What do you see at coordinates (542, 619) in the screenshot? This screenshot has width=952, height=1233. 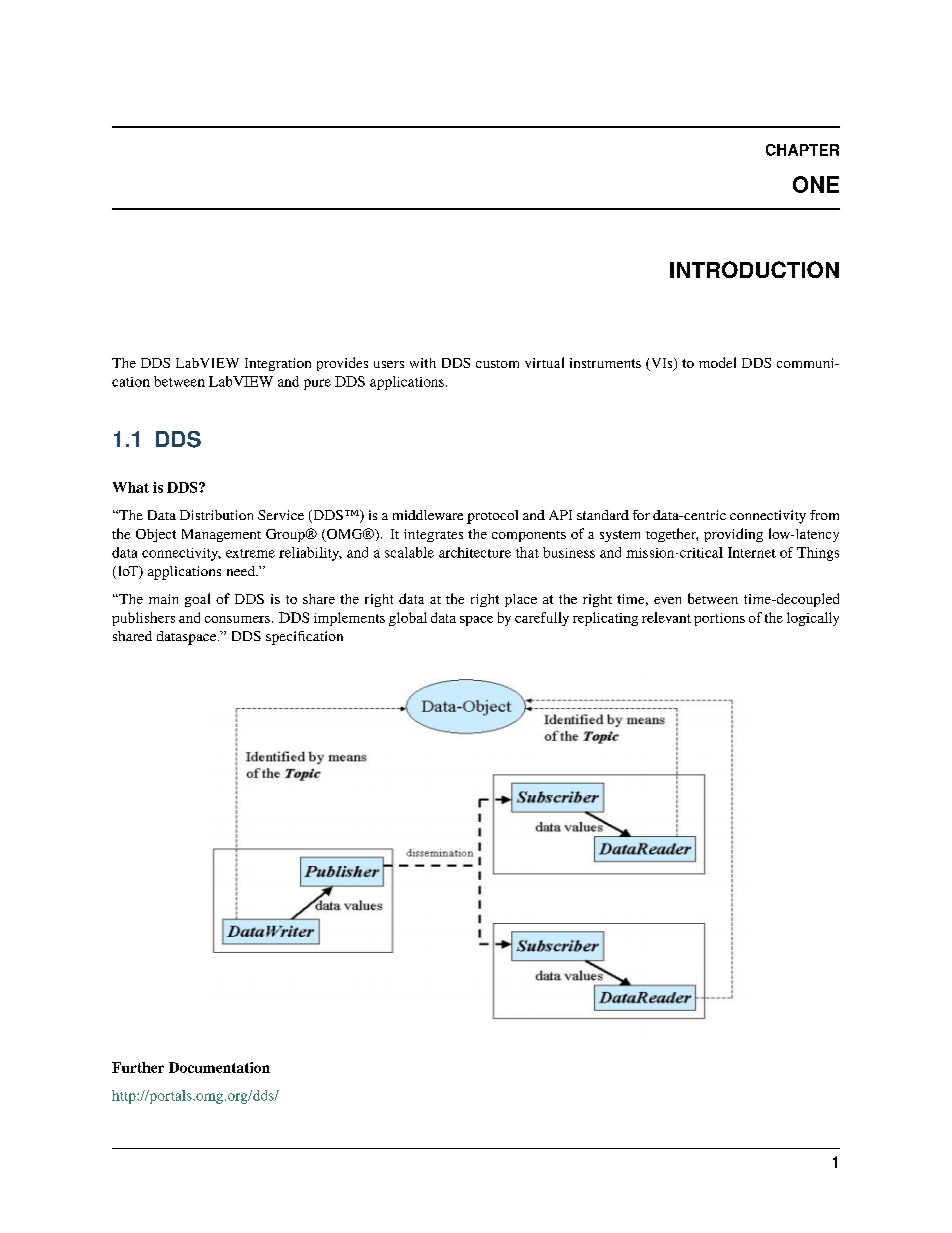 I see `carefully` at bounding box center [542, 619].
